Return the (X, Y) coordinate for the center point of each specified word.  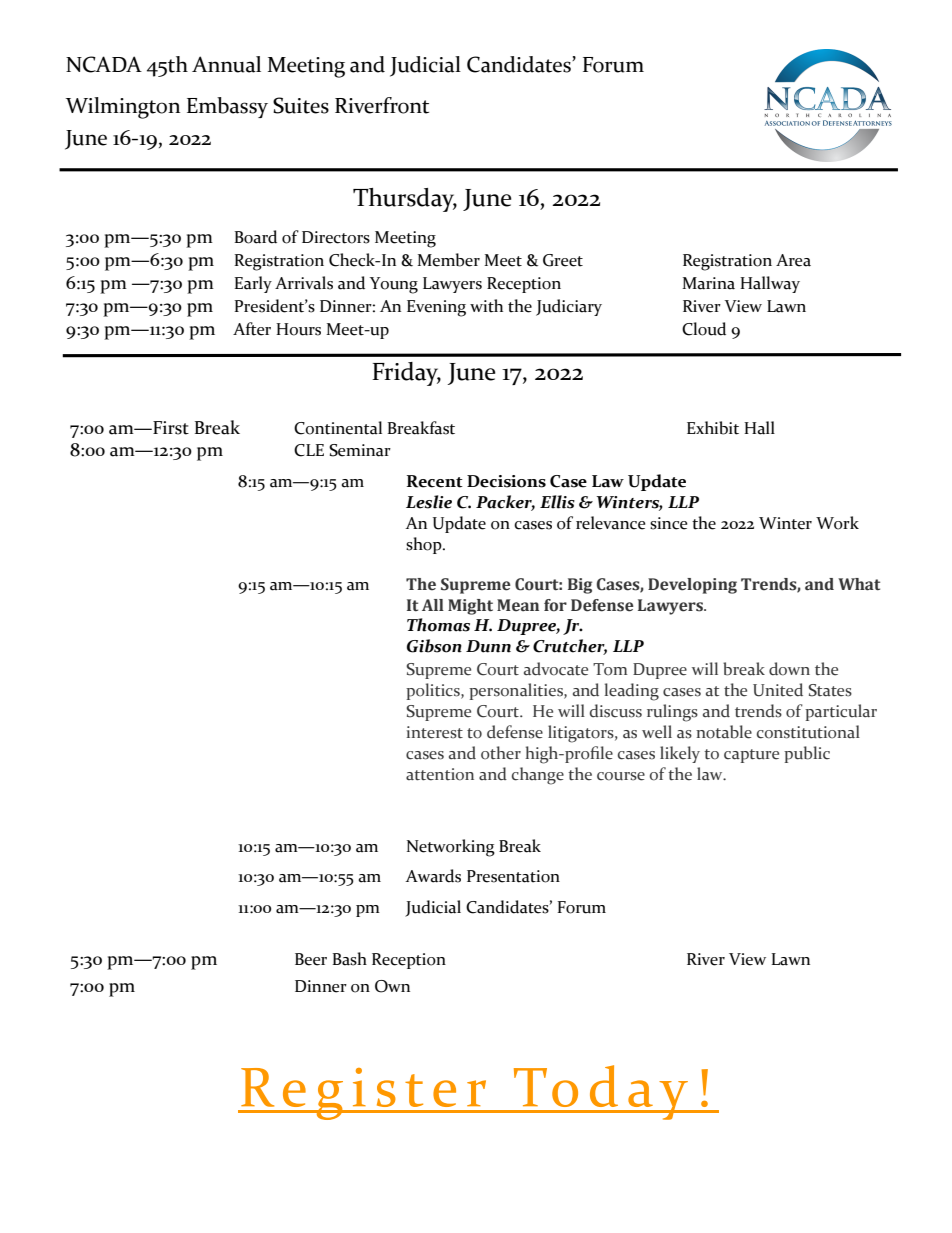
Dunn (488, 646)
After (252, 329)
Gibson (434, 646)
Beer (311, 959)
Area (793, 260)
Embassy (227, 107)
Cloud (704, 329)
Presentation (513, 876)
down (789, 669)
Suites (301, 105)
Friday (406, 374)
